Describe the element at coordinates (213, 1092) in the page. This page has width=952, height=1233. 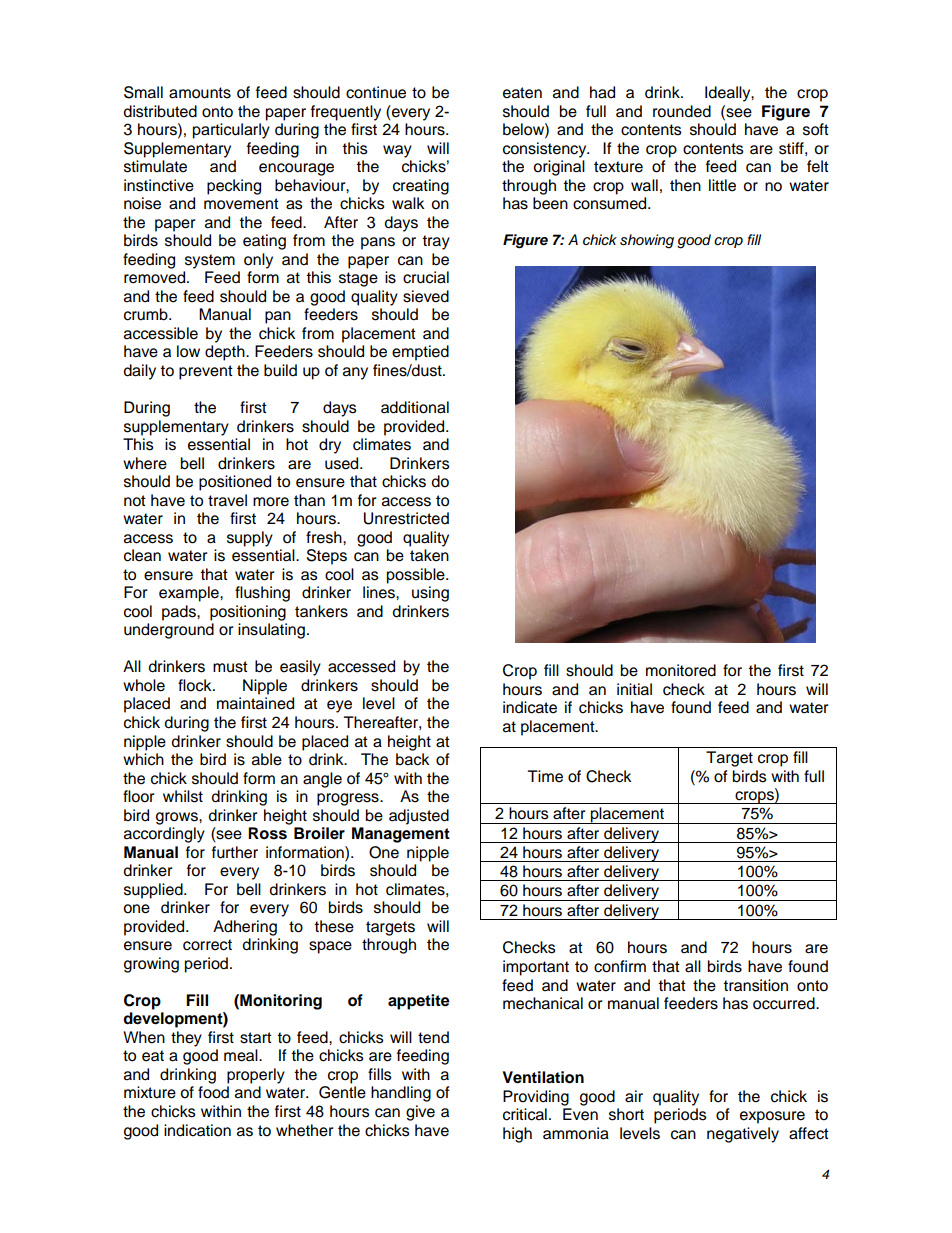
I see `food` at that location.
